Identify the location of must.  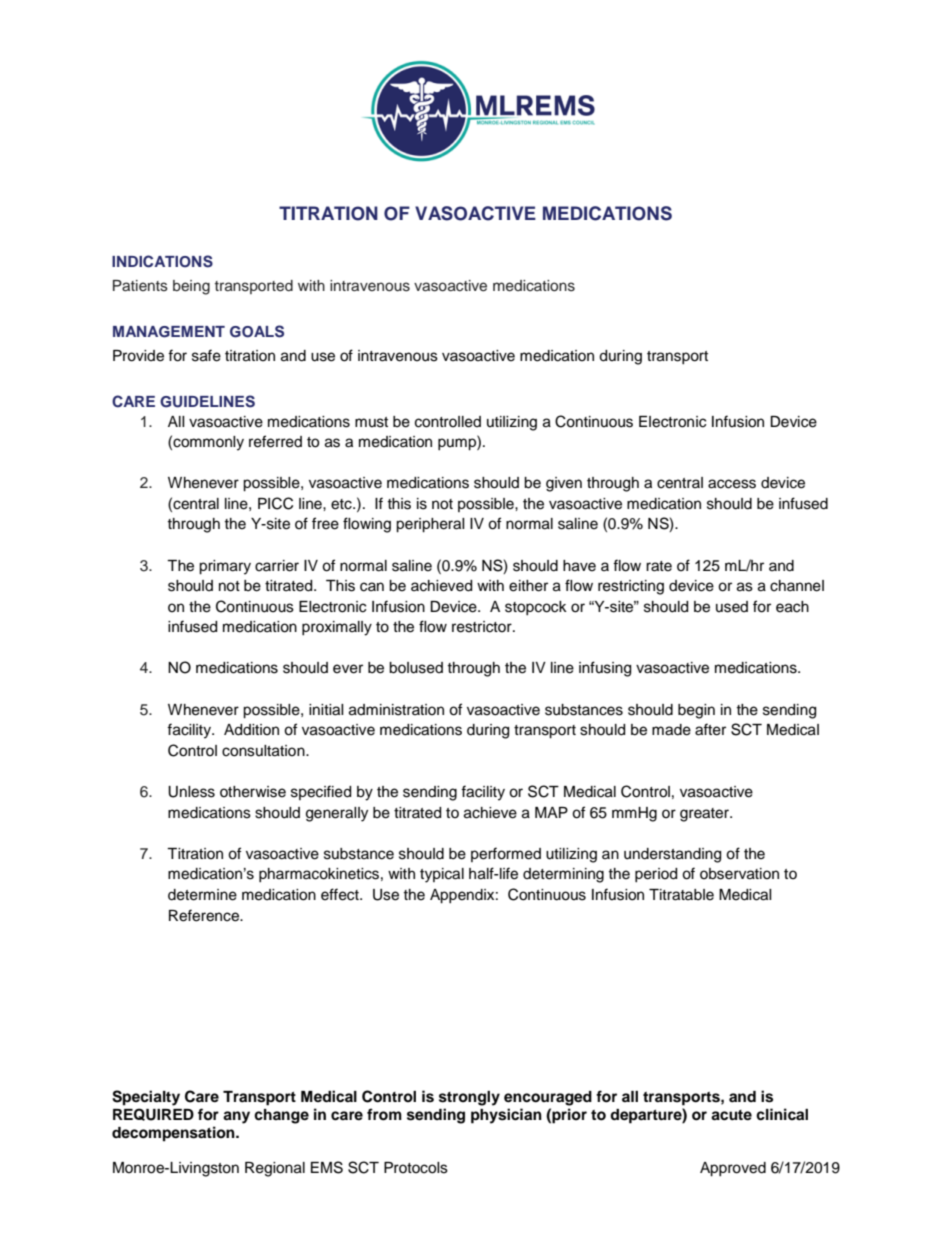
(371, 422).
